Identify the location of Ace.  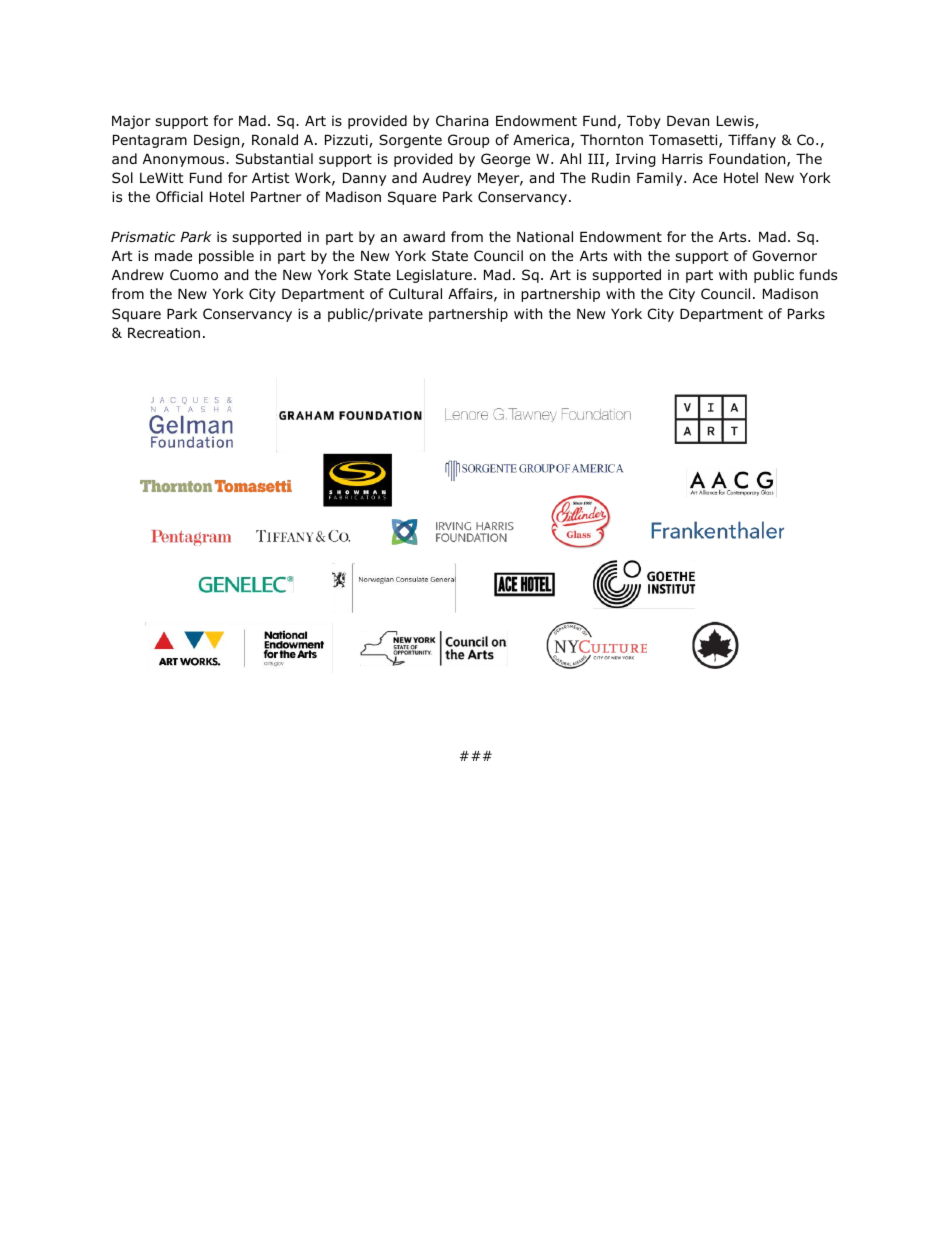
(705, 178).
